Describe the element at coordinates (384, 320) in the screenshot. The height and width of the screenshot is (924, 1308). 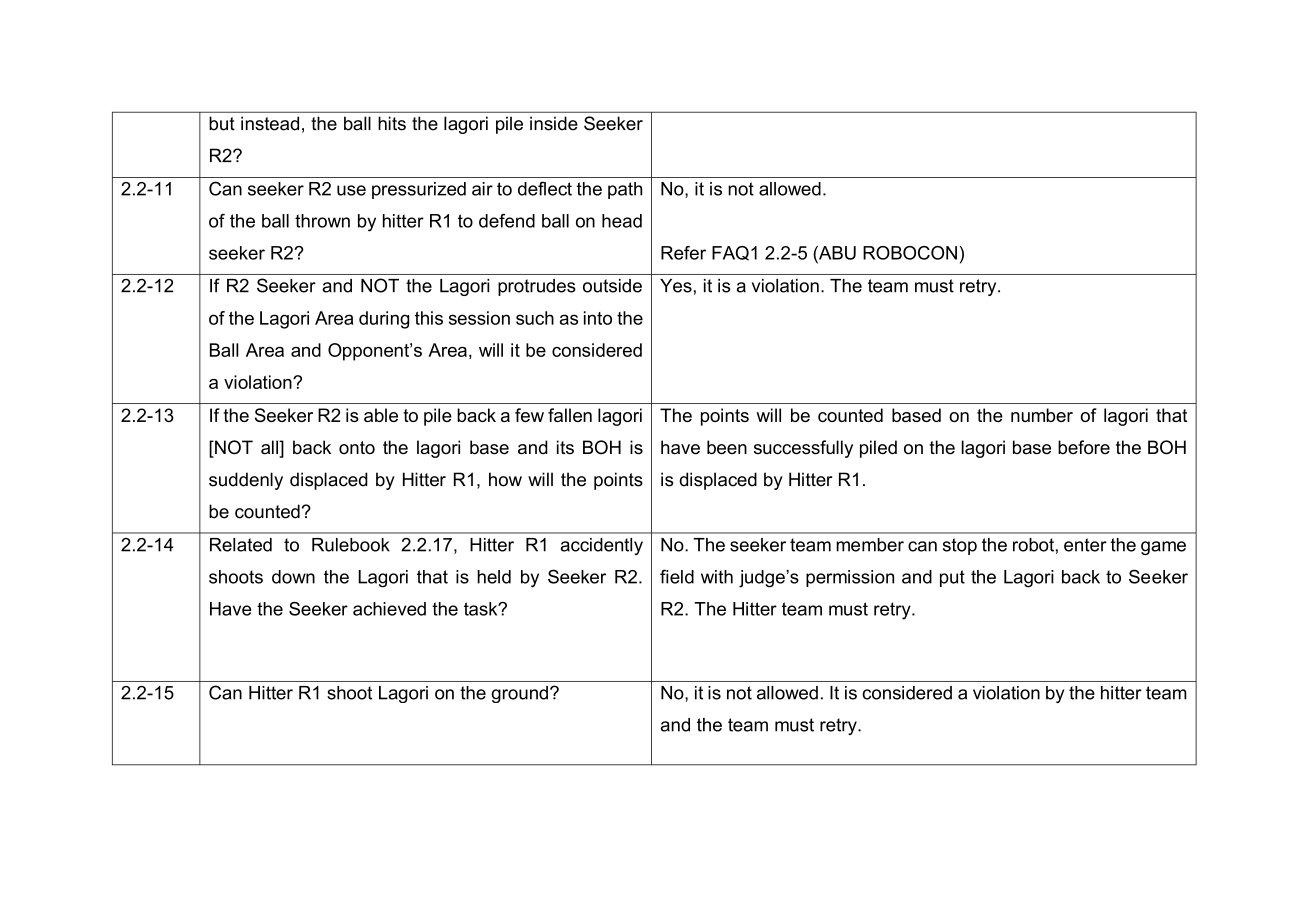
I see `during` at that location.
